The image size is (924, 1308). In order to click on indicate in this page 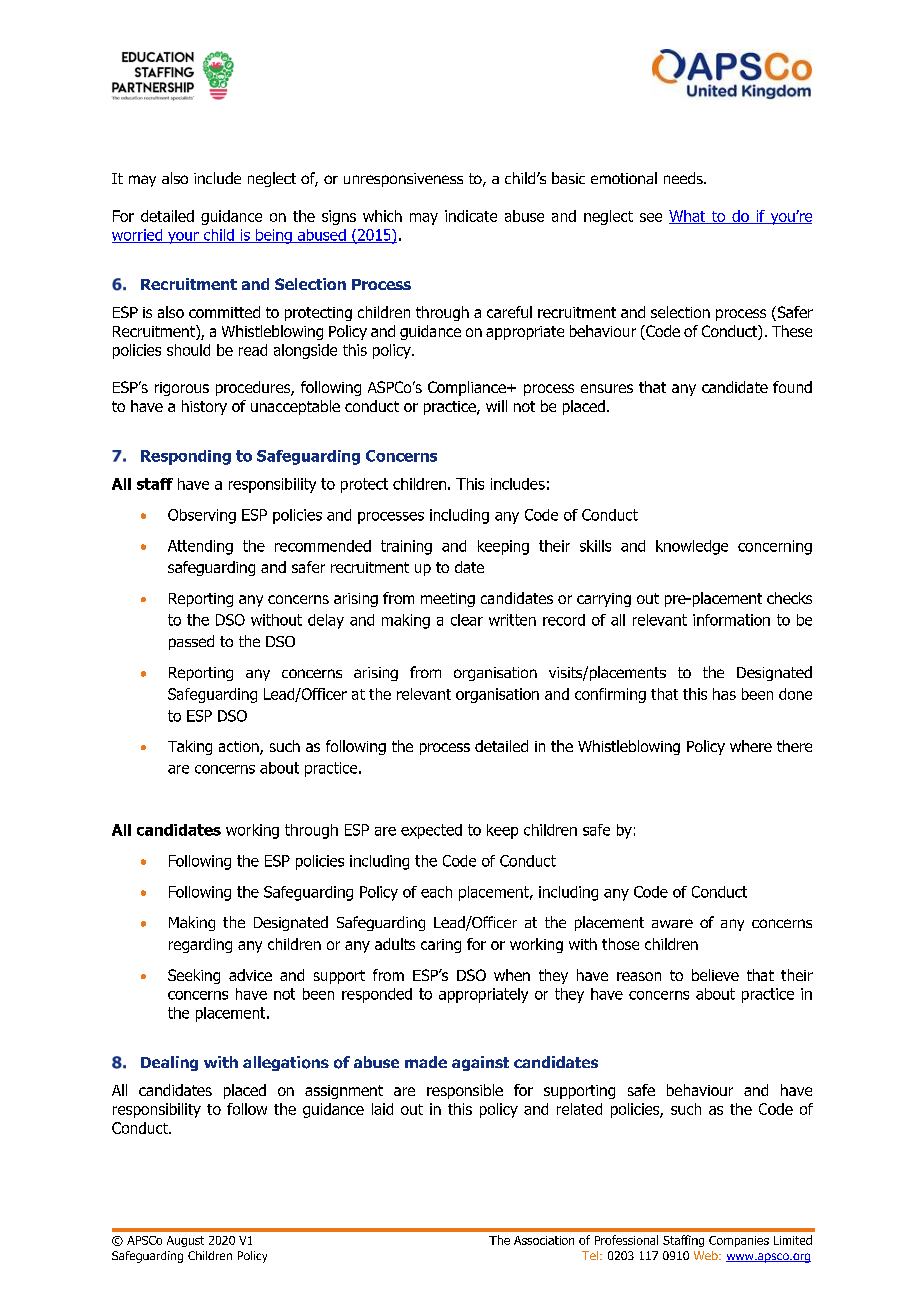, I will do `click(471, 216)`.
